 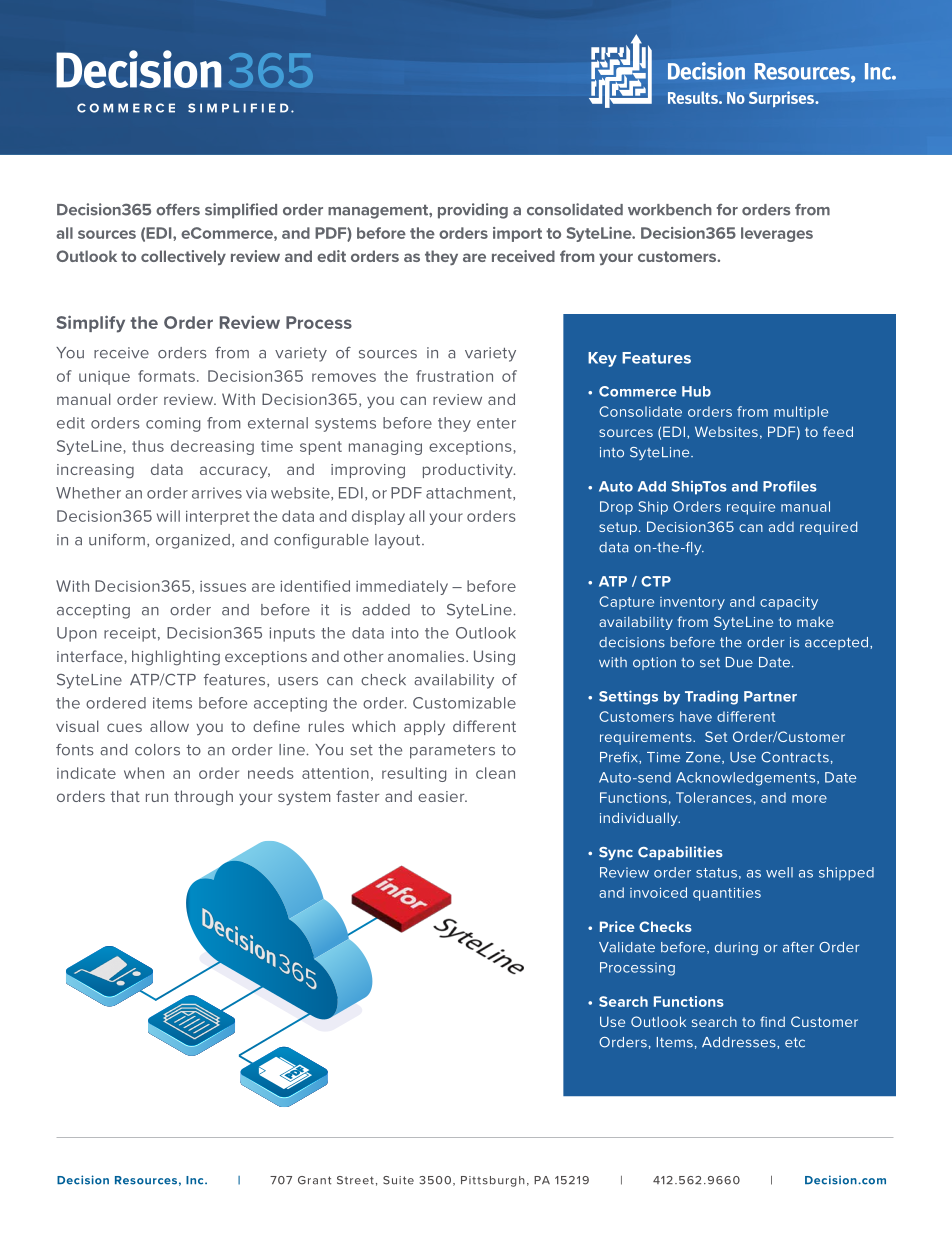 I want to click on leverages, so click(x=777, y=234).
